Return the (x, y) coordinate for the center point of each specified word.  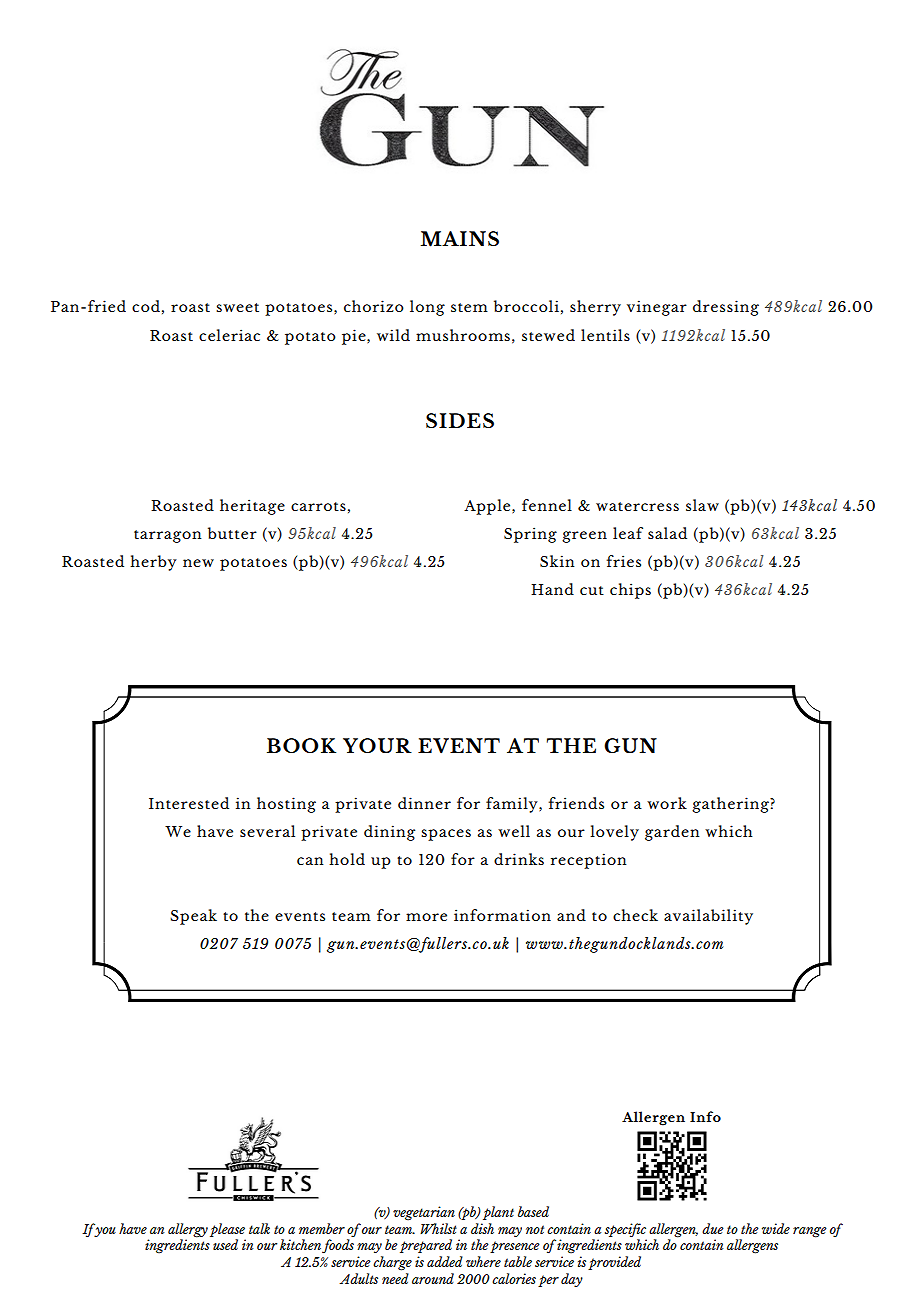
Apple (488, 507)
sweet (237, 307)
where (483, 1261)
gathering (731, 805)
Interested (189, 803)
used (225, 1244)
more (426, 917)
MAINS (460, 239)
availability (708, 917)
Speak (193, 917)
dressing (726, 308)
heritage (252, 507)
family (513, 805)
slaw (702, 505)
